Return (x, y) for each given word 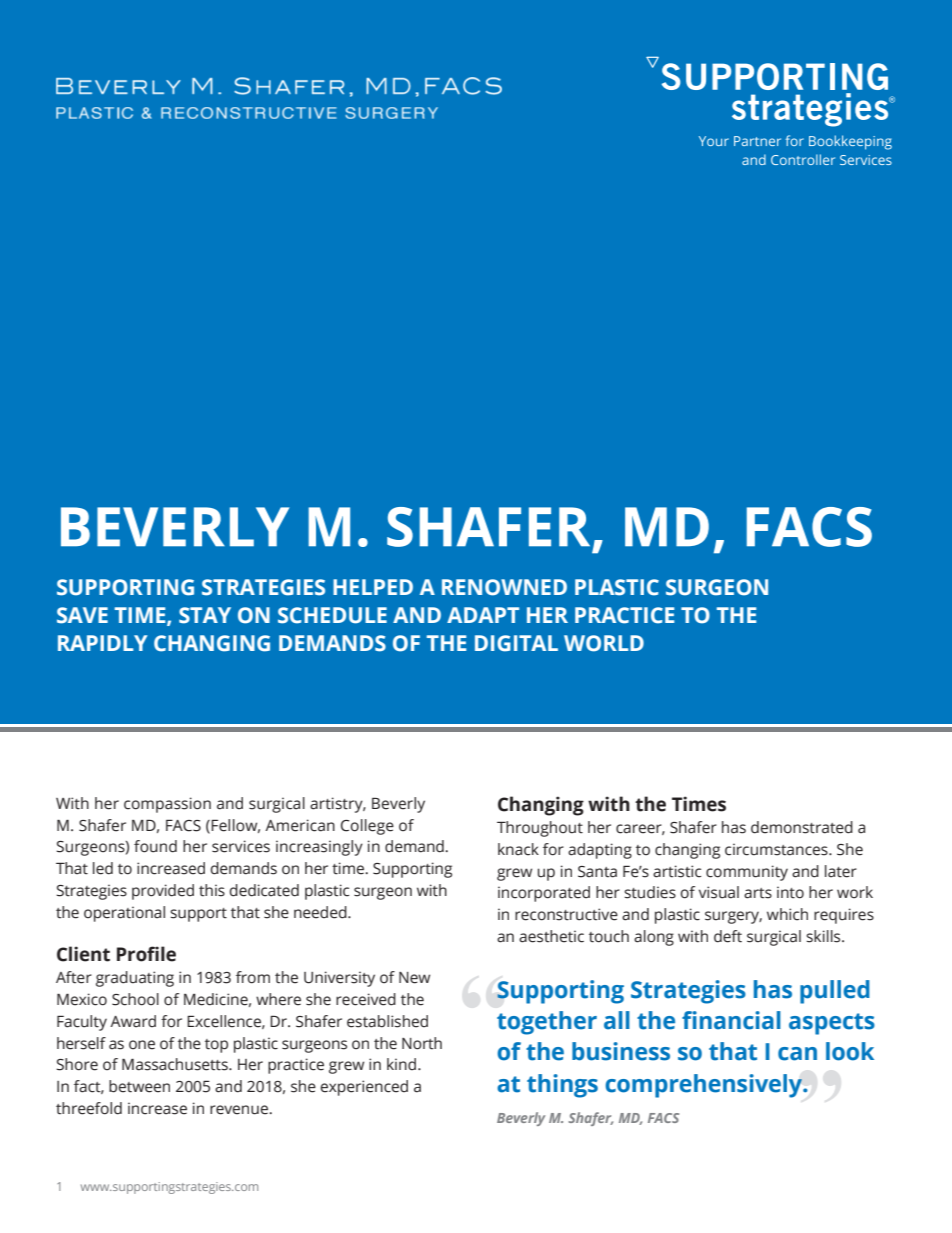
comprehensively (705, 1086)
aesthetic (551, 936)
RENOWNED (504, 587)
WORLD (604, 643)
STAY (205, 615)
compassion (167, 805)
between (139, 1086)
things (562, 1086)
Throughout (540, 829)
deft (728, 936)
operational (124, 914)
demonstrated (802, 827)
